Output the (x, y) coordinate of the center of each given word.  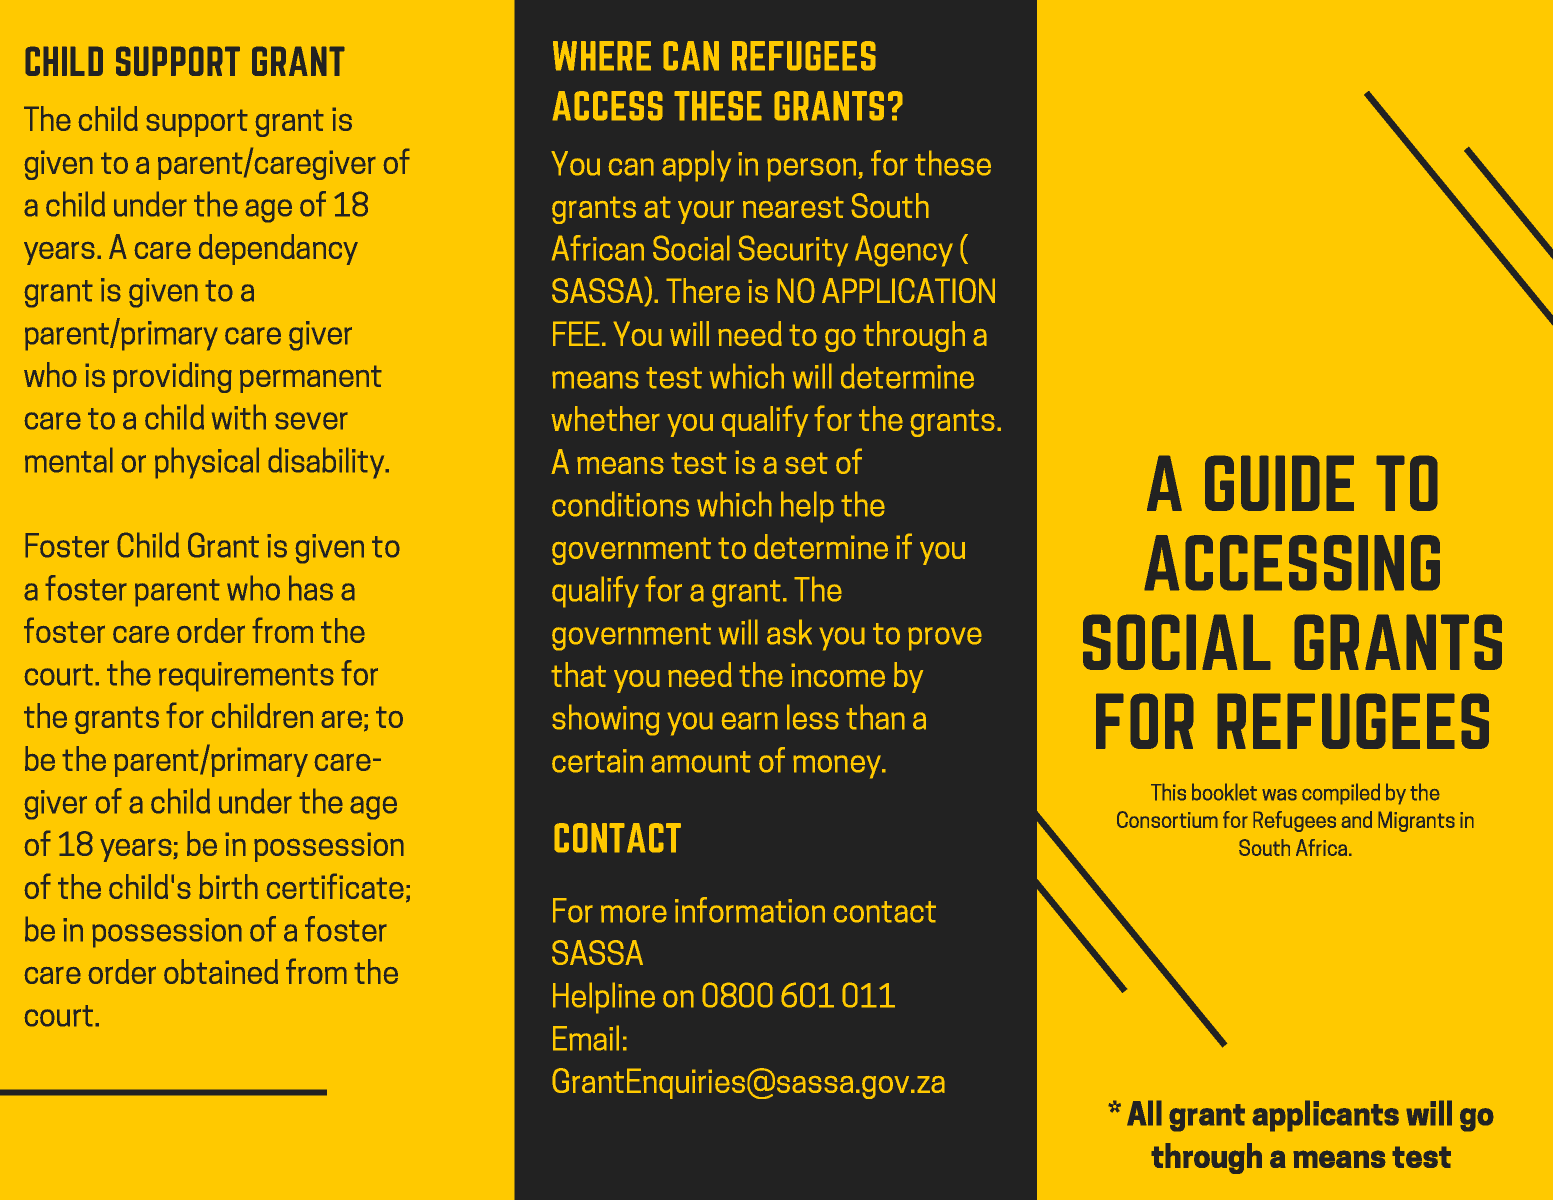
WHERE (602, 56)
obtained (221, 971)
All (1144, 1113)
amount (701, 762)
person (813, 170)
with (239, 417)
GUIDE (1279, 483)
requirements (246, 677)
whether (605, 418)
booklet (1224, 792)
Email (586, 1038)
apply (696, 166)
